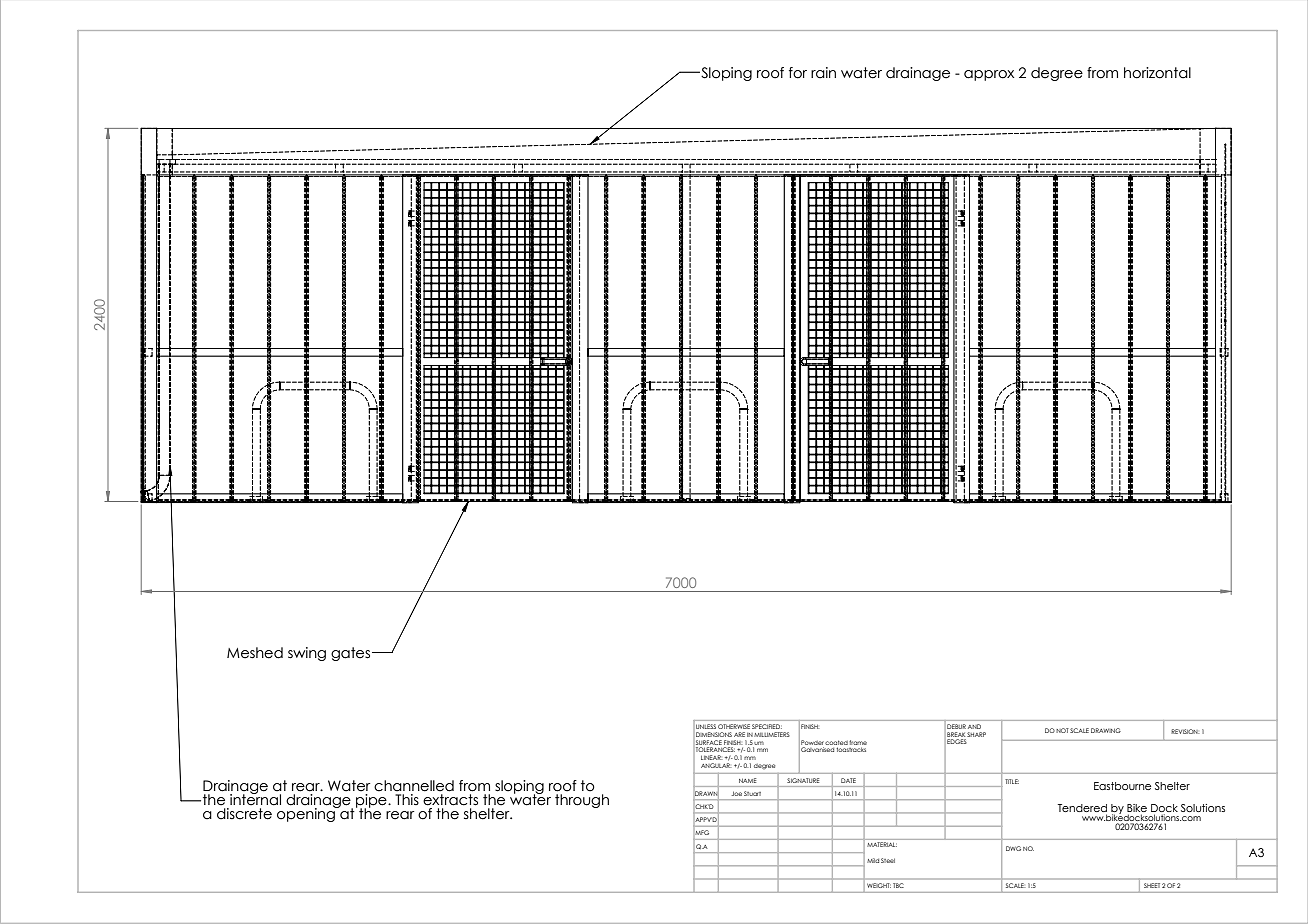 The height and width of the screenshot is (924, 1308). Describe the element at coordinates (1013, 848) in the screenshot. I see `DWG` at that location.
